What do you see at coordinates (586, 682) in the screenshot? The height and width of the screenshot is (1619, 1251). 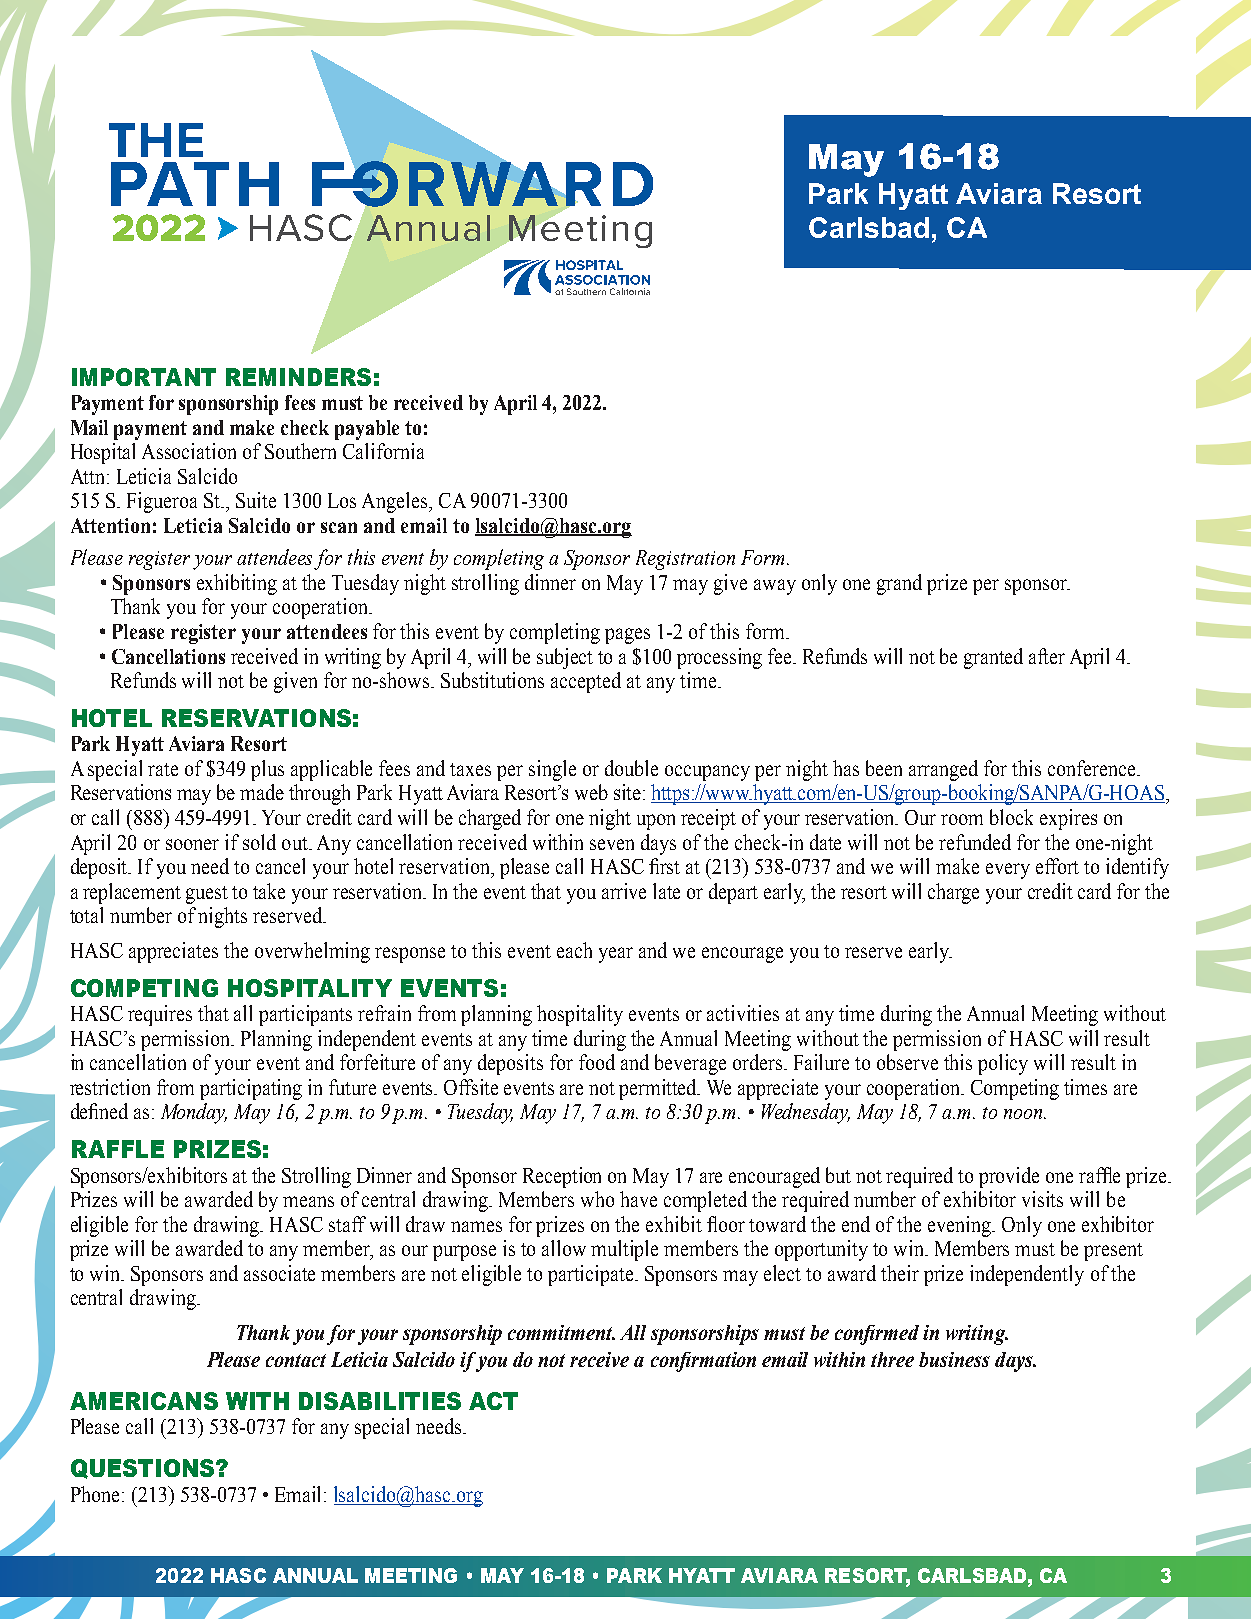 I see `accepted` at bounding box center [586, 682].
